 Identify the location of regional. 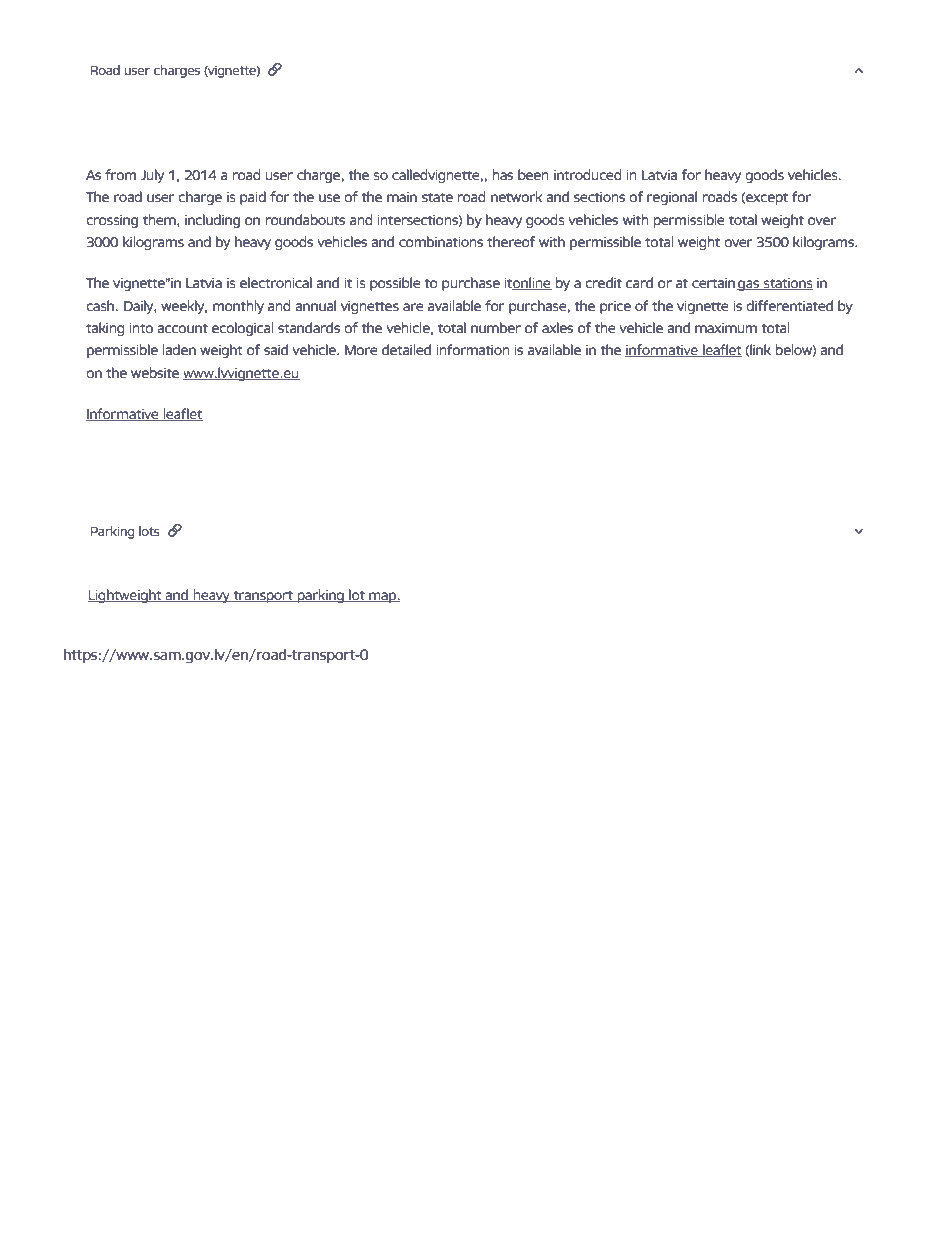
(672, 198).
